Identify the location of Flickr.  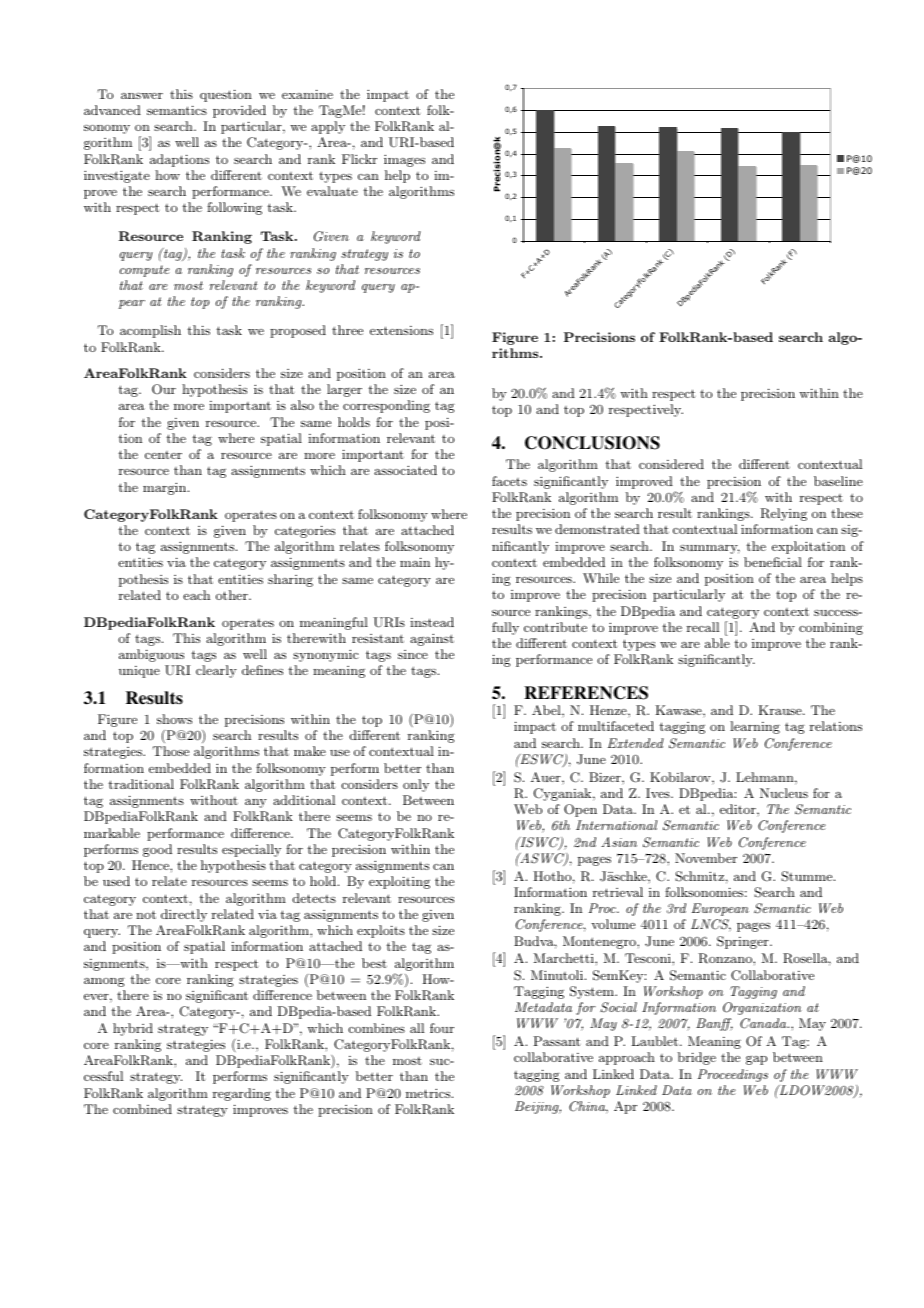
(359, 159).
